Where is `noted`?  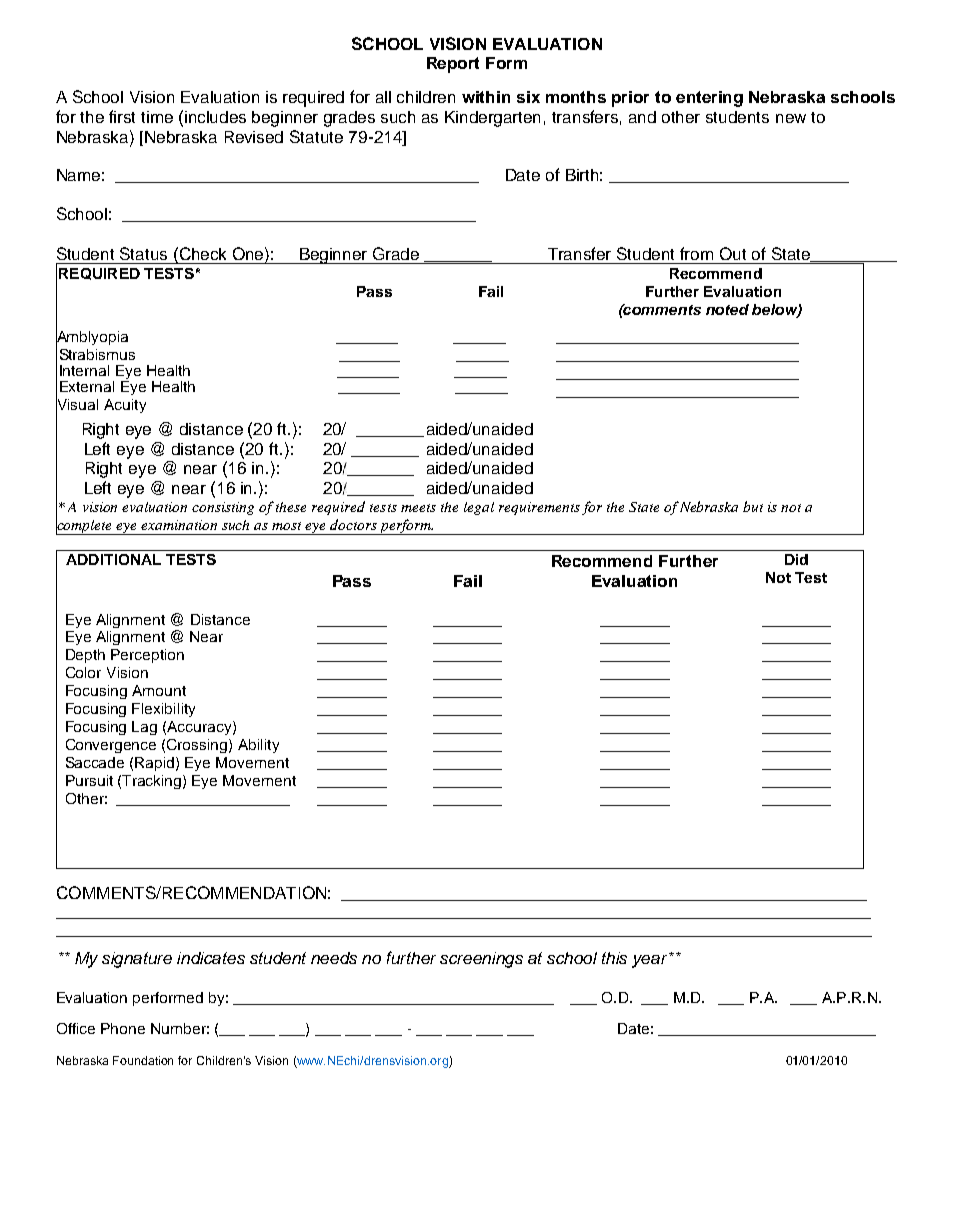 noted is located at coordinates (727, 309).
